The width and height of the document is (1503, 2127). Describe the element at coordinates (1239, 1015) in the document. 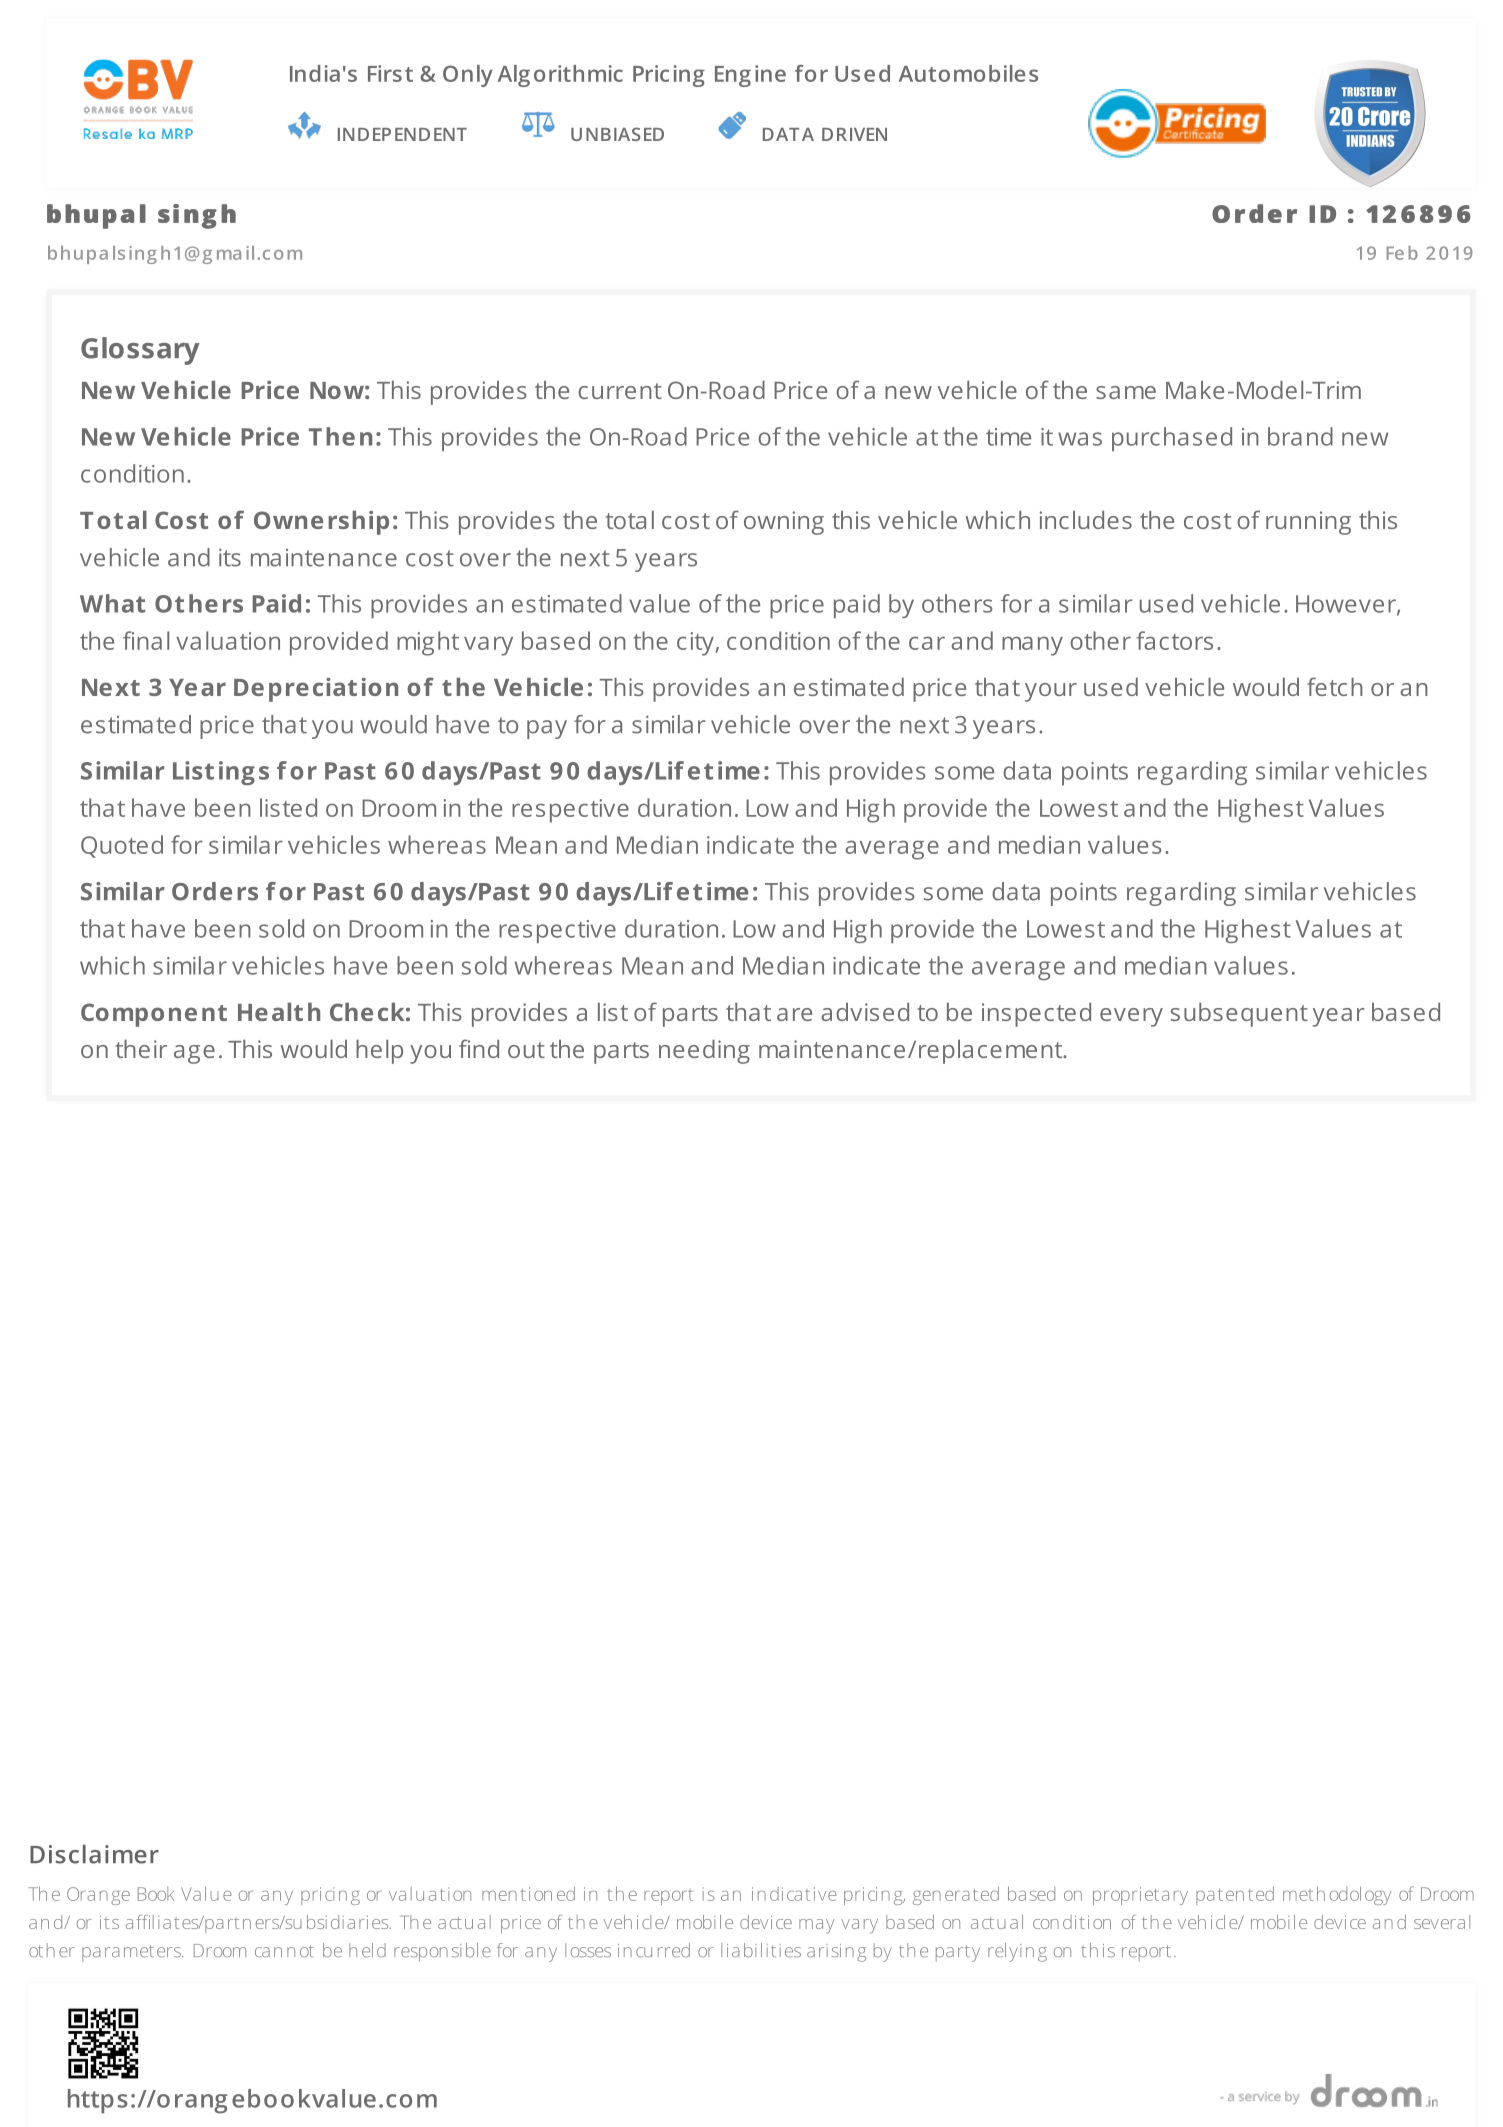

I see `subsequent` at that location.
